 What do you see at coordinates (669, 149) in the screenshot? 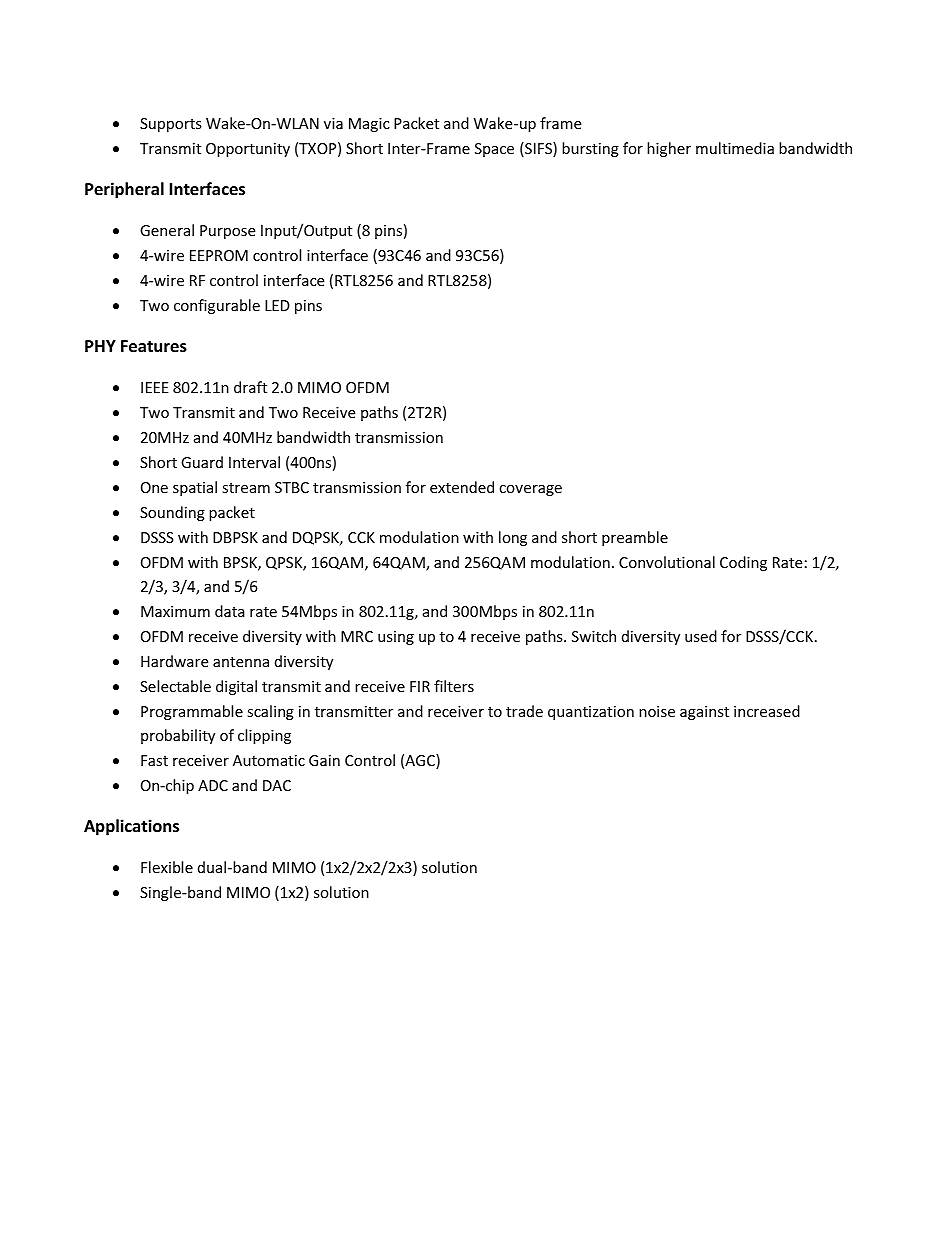
I see `higher` at bounding box center [669, 149].
